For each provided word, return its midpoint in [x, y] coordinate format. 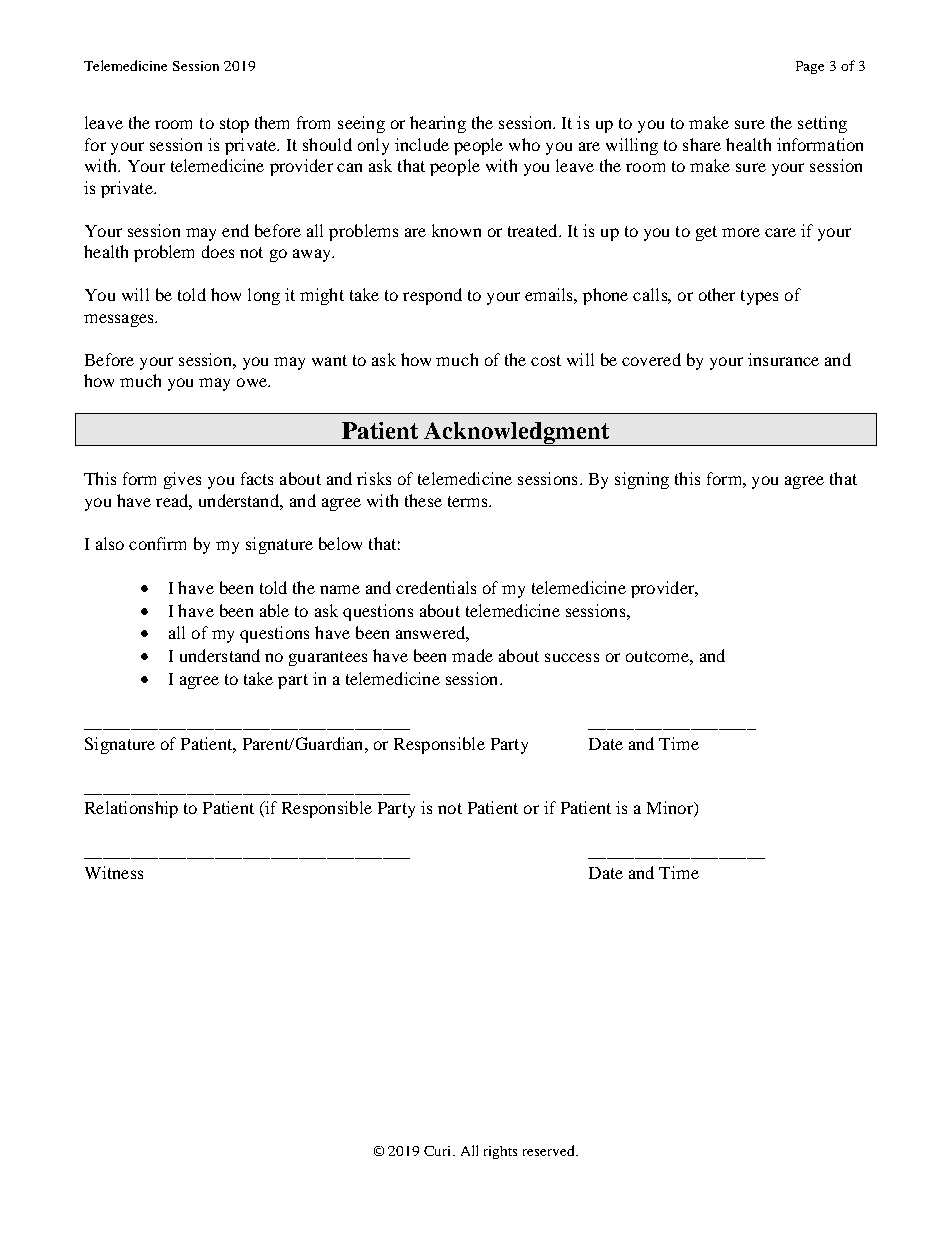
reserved [550, 1150]
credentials [436, 587]
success [572, 657]
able [274, 610]
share [702, 144]
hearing [438, 124]
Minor [671, 809]
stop [234, 125]
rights [500, 1152]
